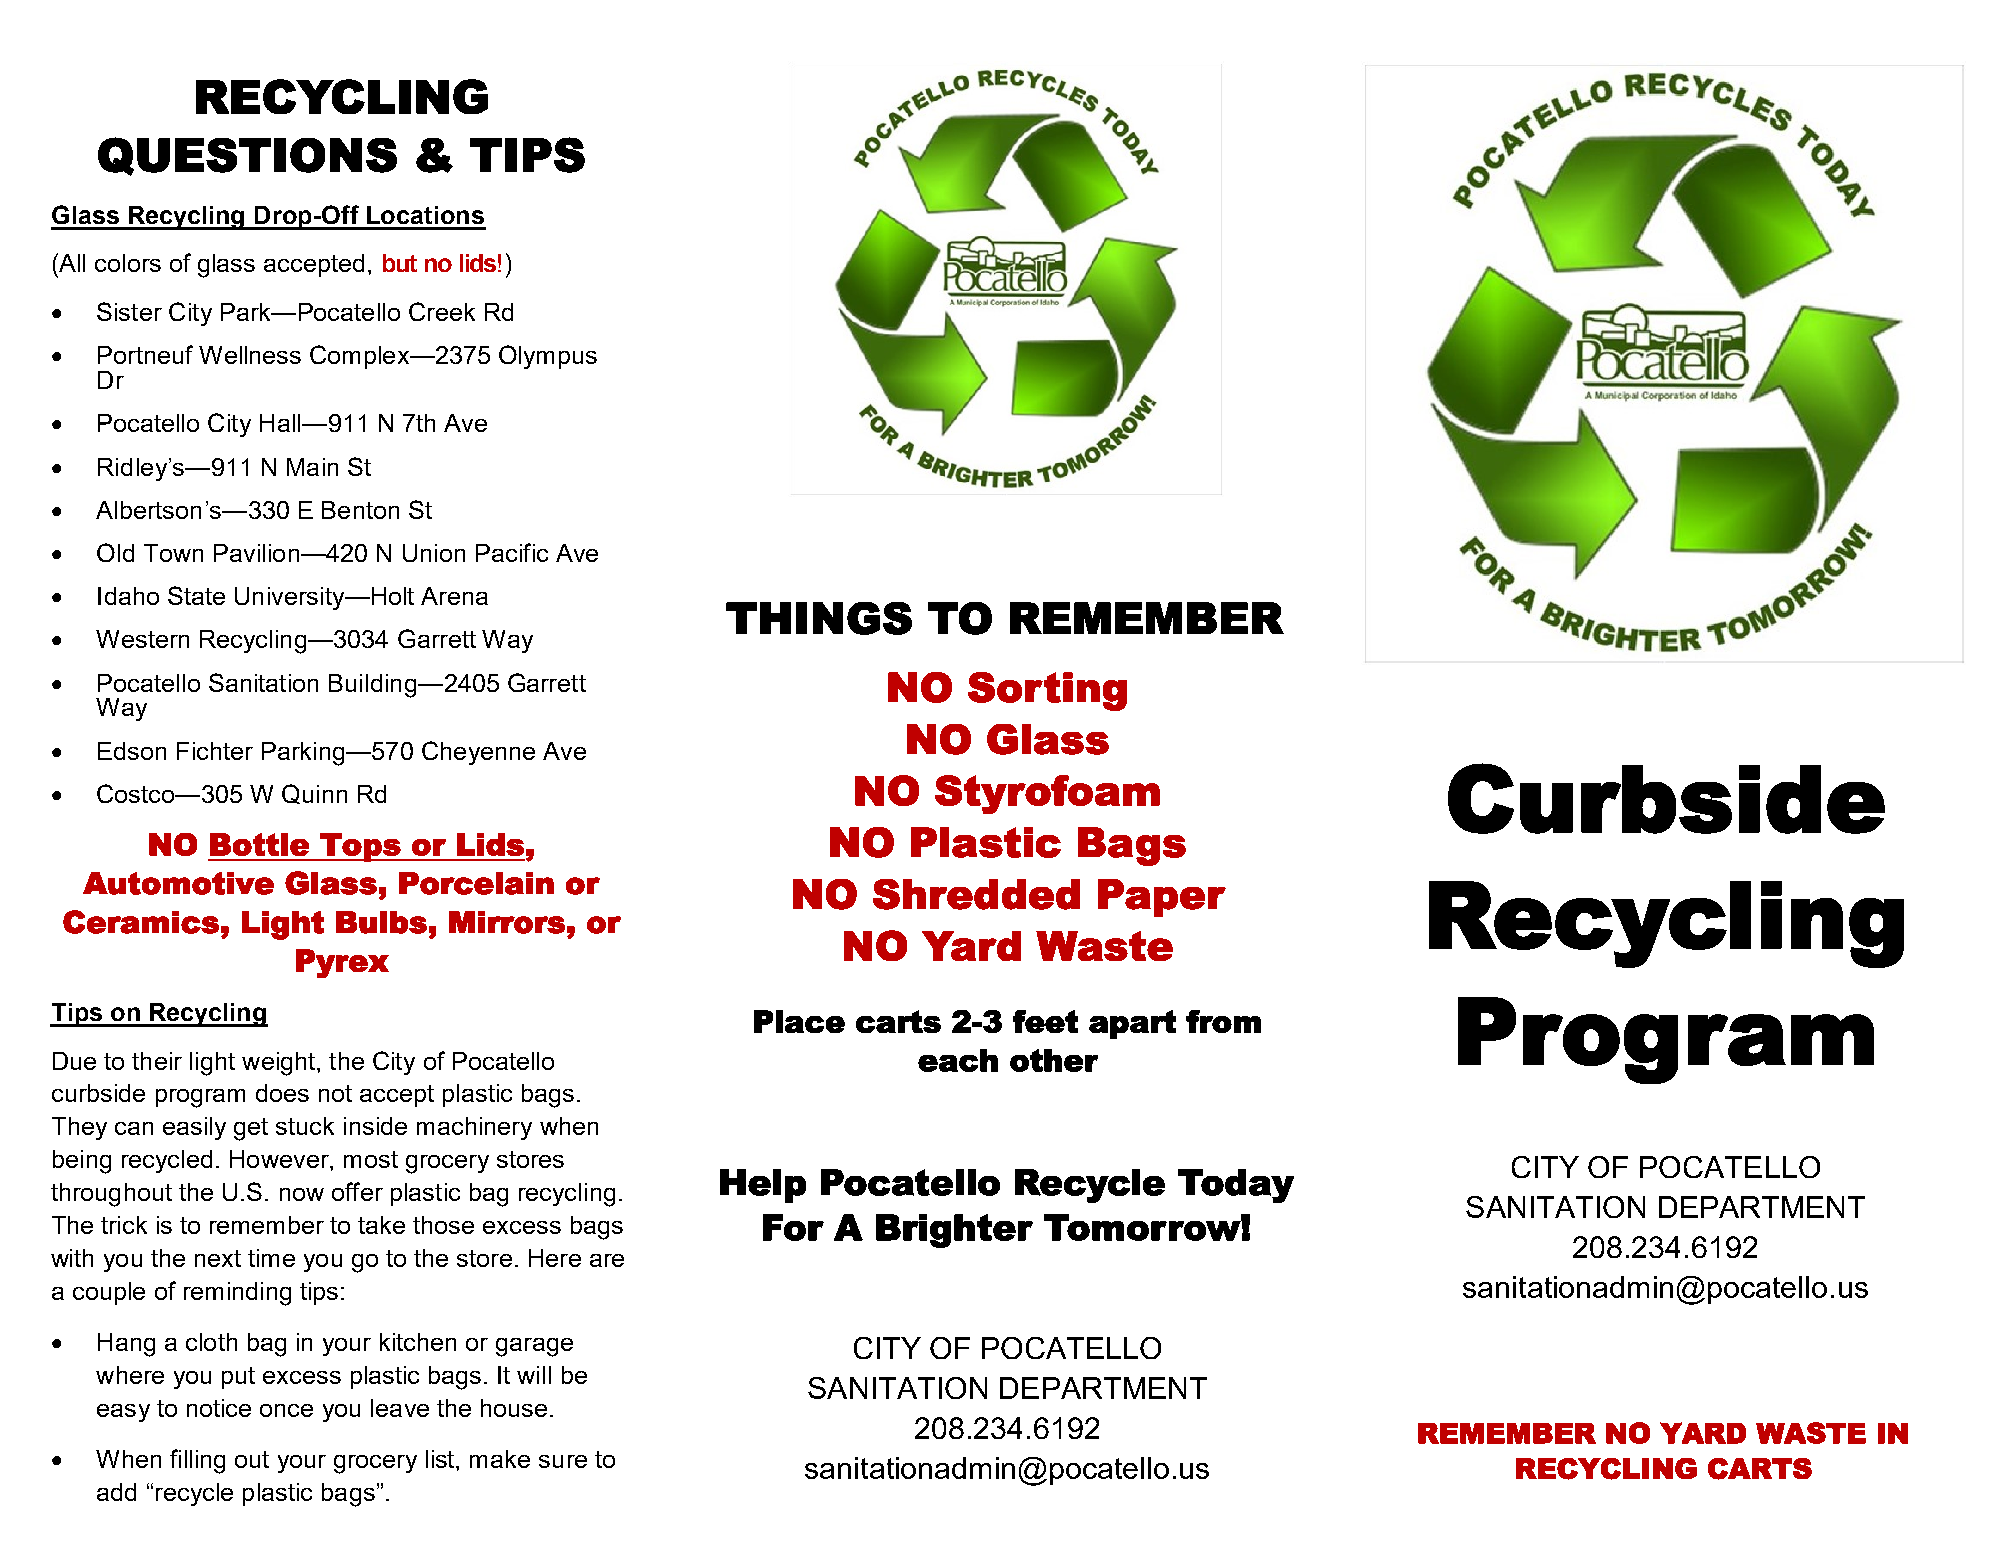  I want to click on Porcelain, so click(476, 883).
